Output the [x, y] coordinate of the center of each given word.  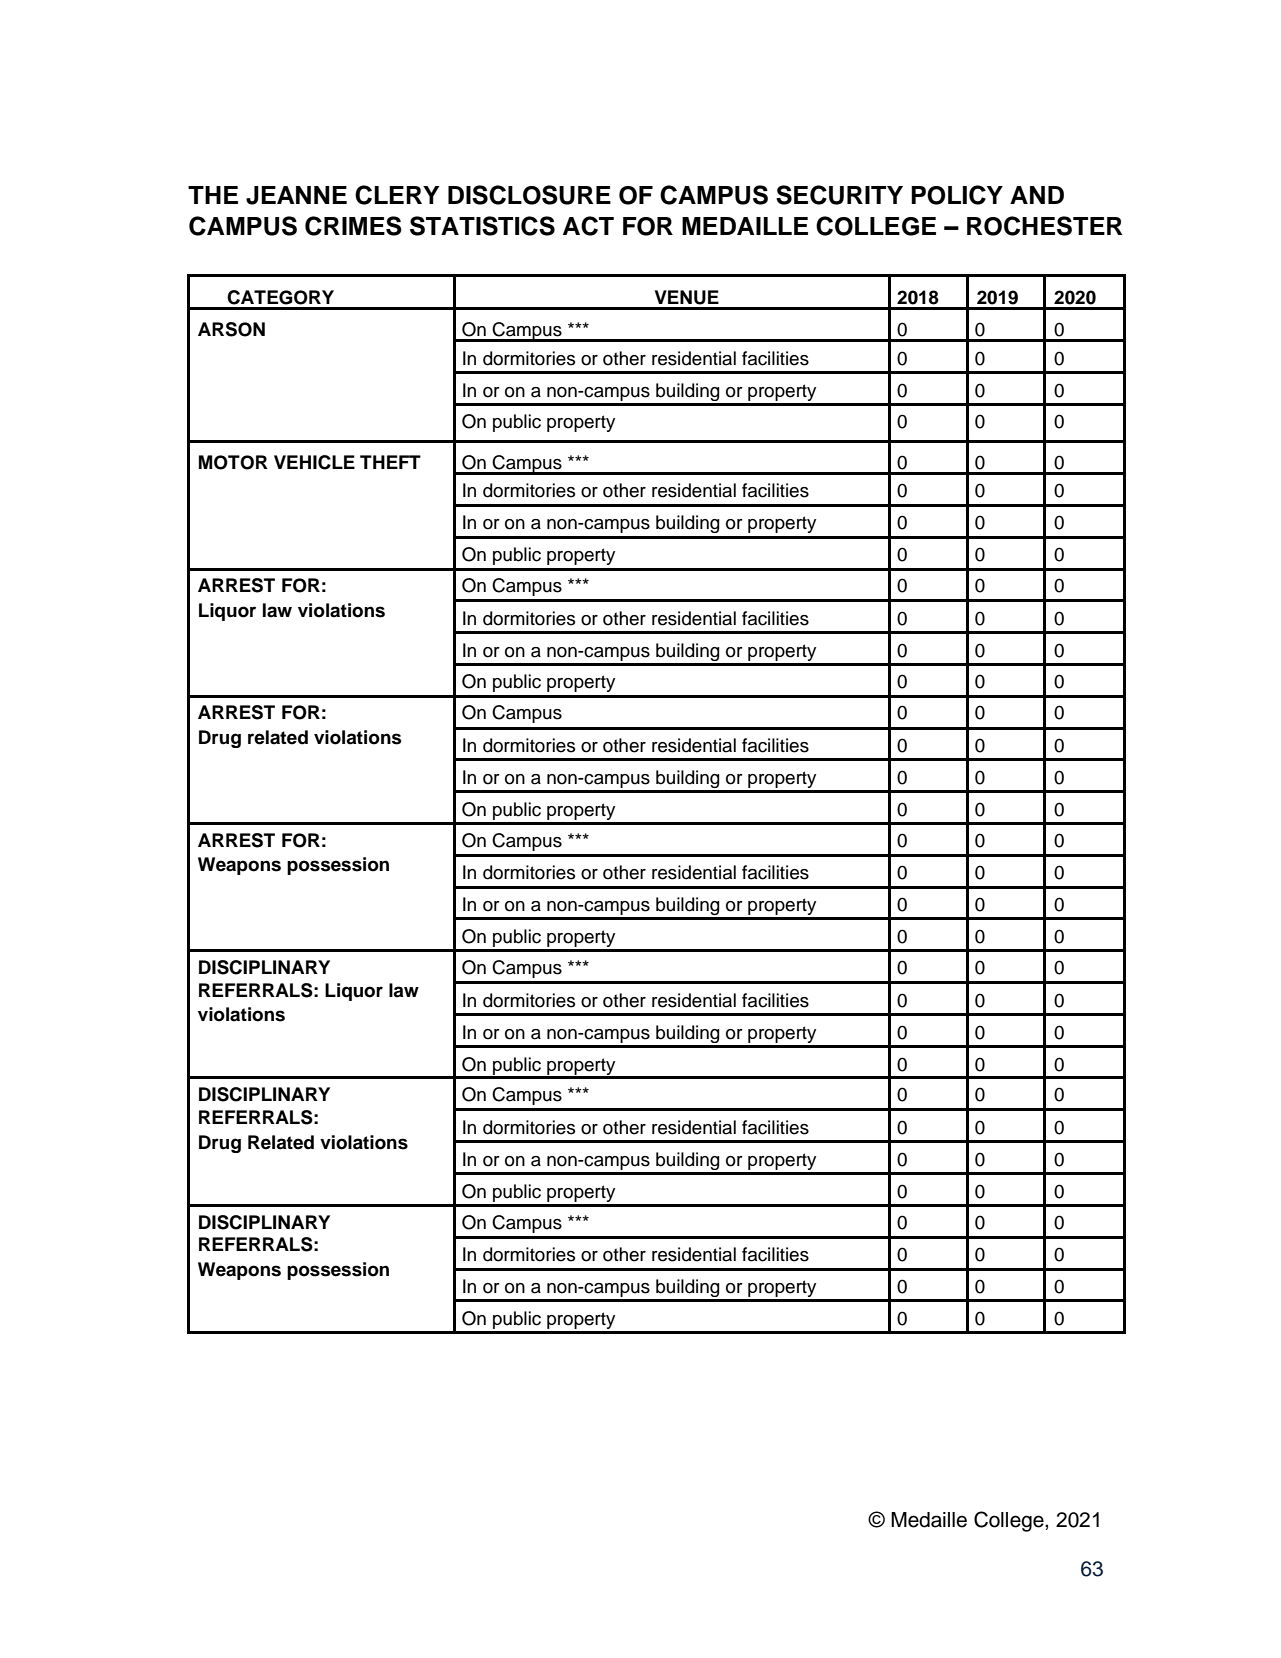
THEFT [390, 462]
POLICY [957, 195]
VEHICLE [314, 462]
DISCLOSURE [529, 195]
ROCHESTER [1045, 226]
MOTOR [233, 462]
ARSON [231, 329]
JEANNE [296, 195]
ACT [588, 226]
